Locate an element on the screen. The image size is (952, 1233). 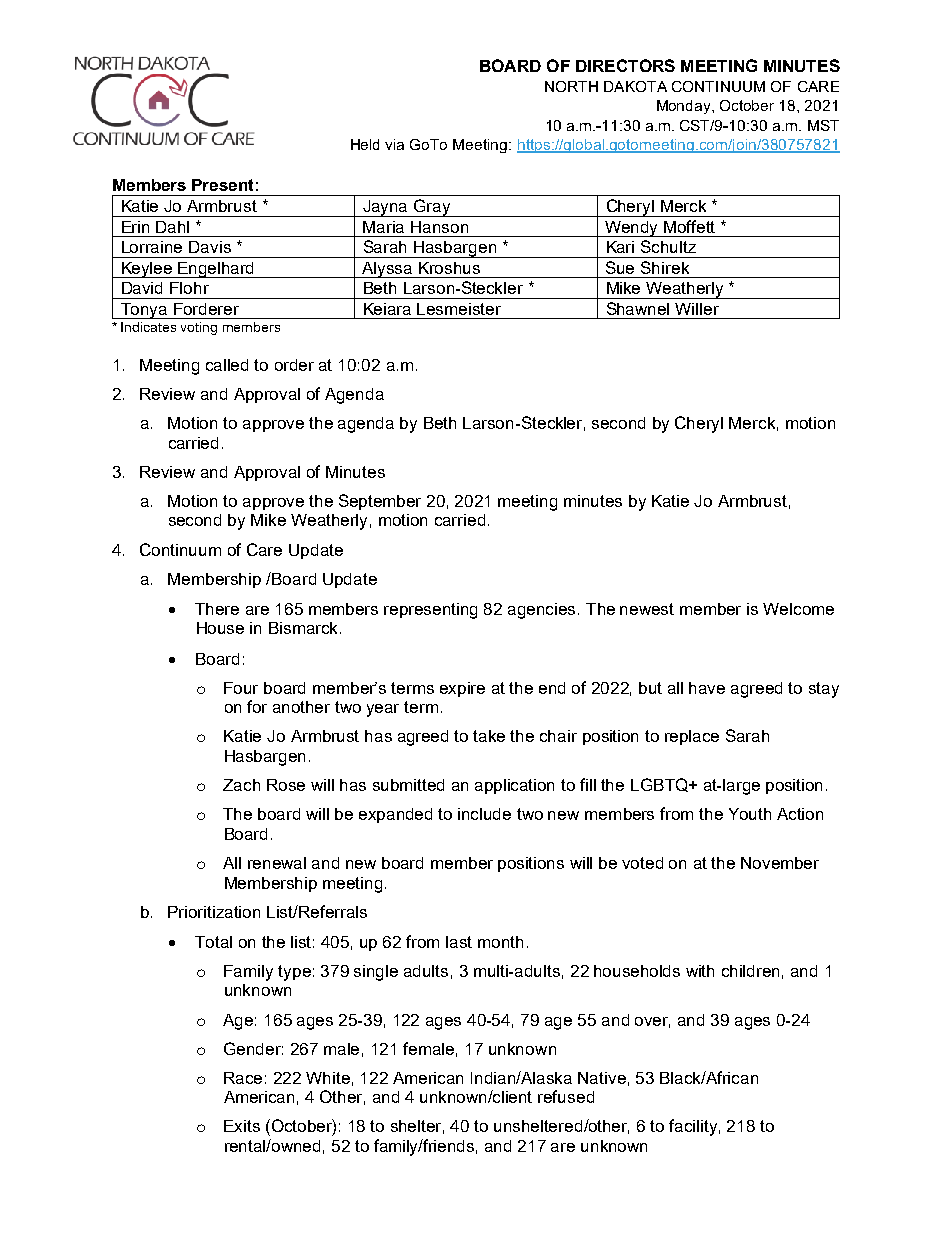
Exits is located at coordinates (242, 1126).
